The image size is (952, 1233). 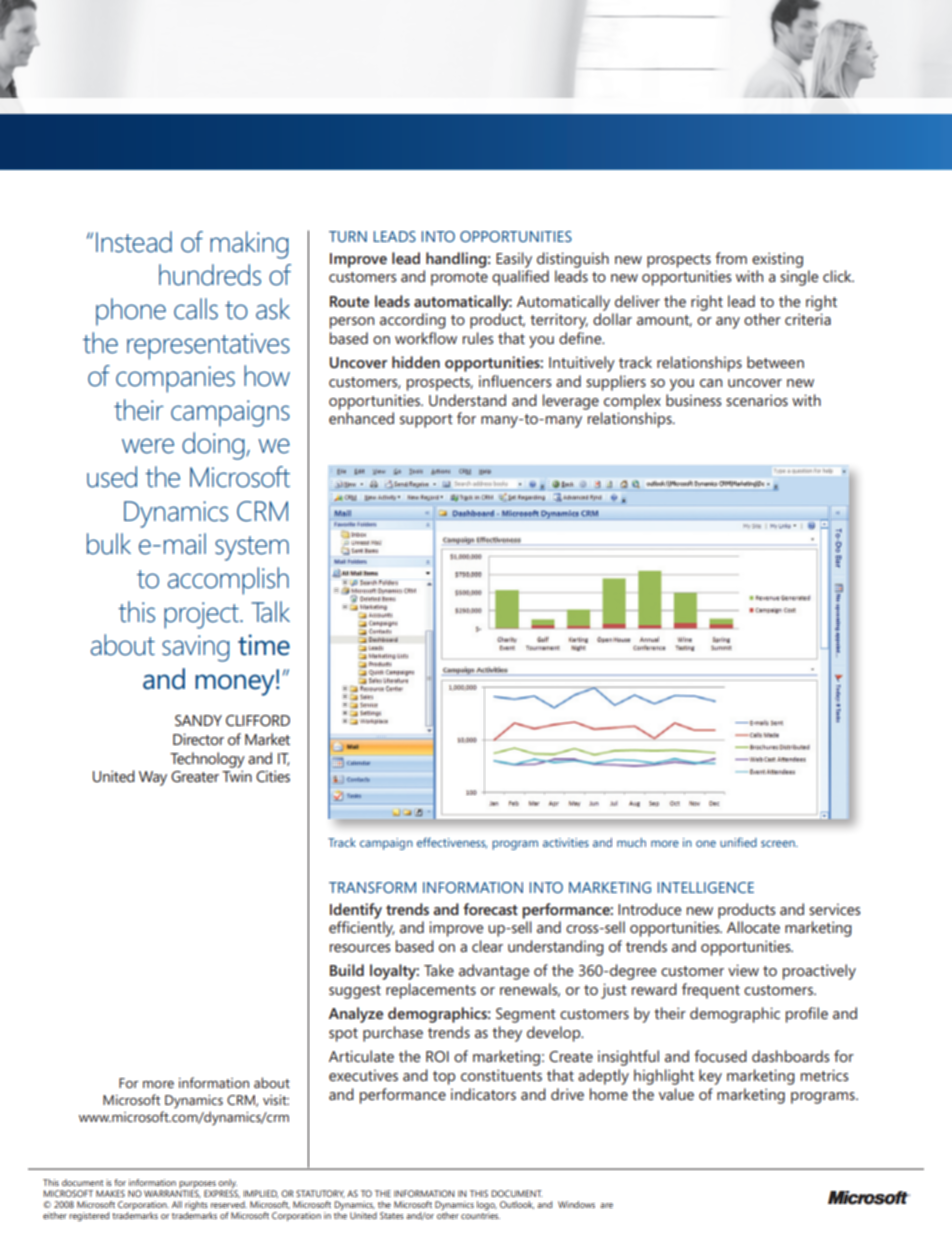 I want to click on effectiveness, so click(x=452, y=843).
